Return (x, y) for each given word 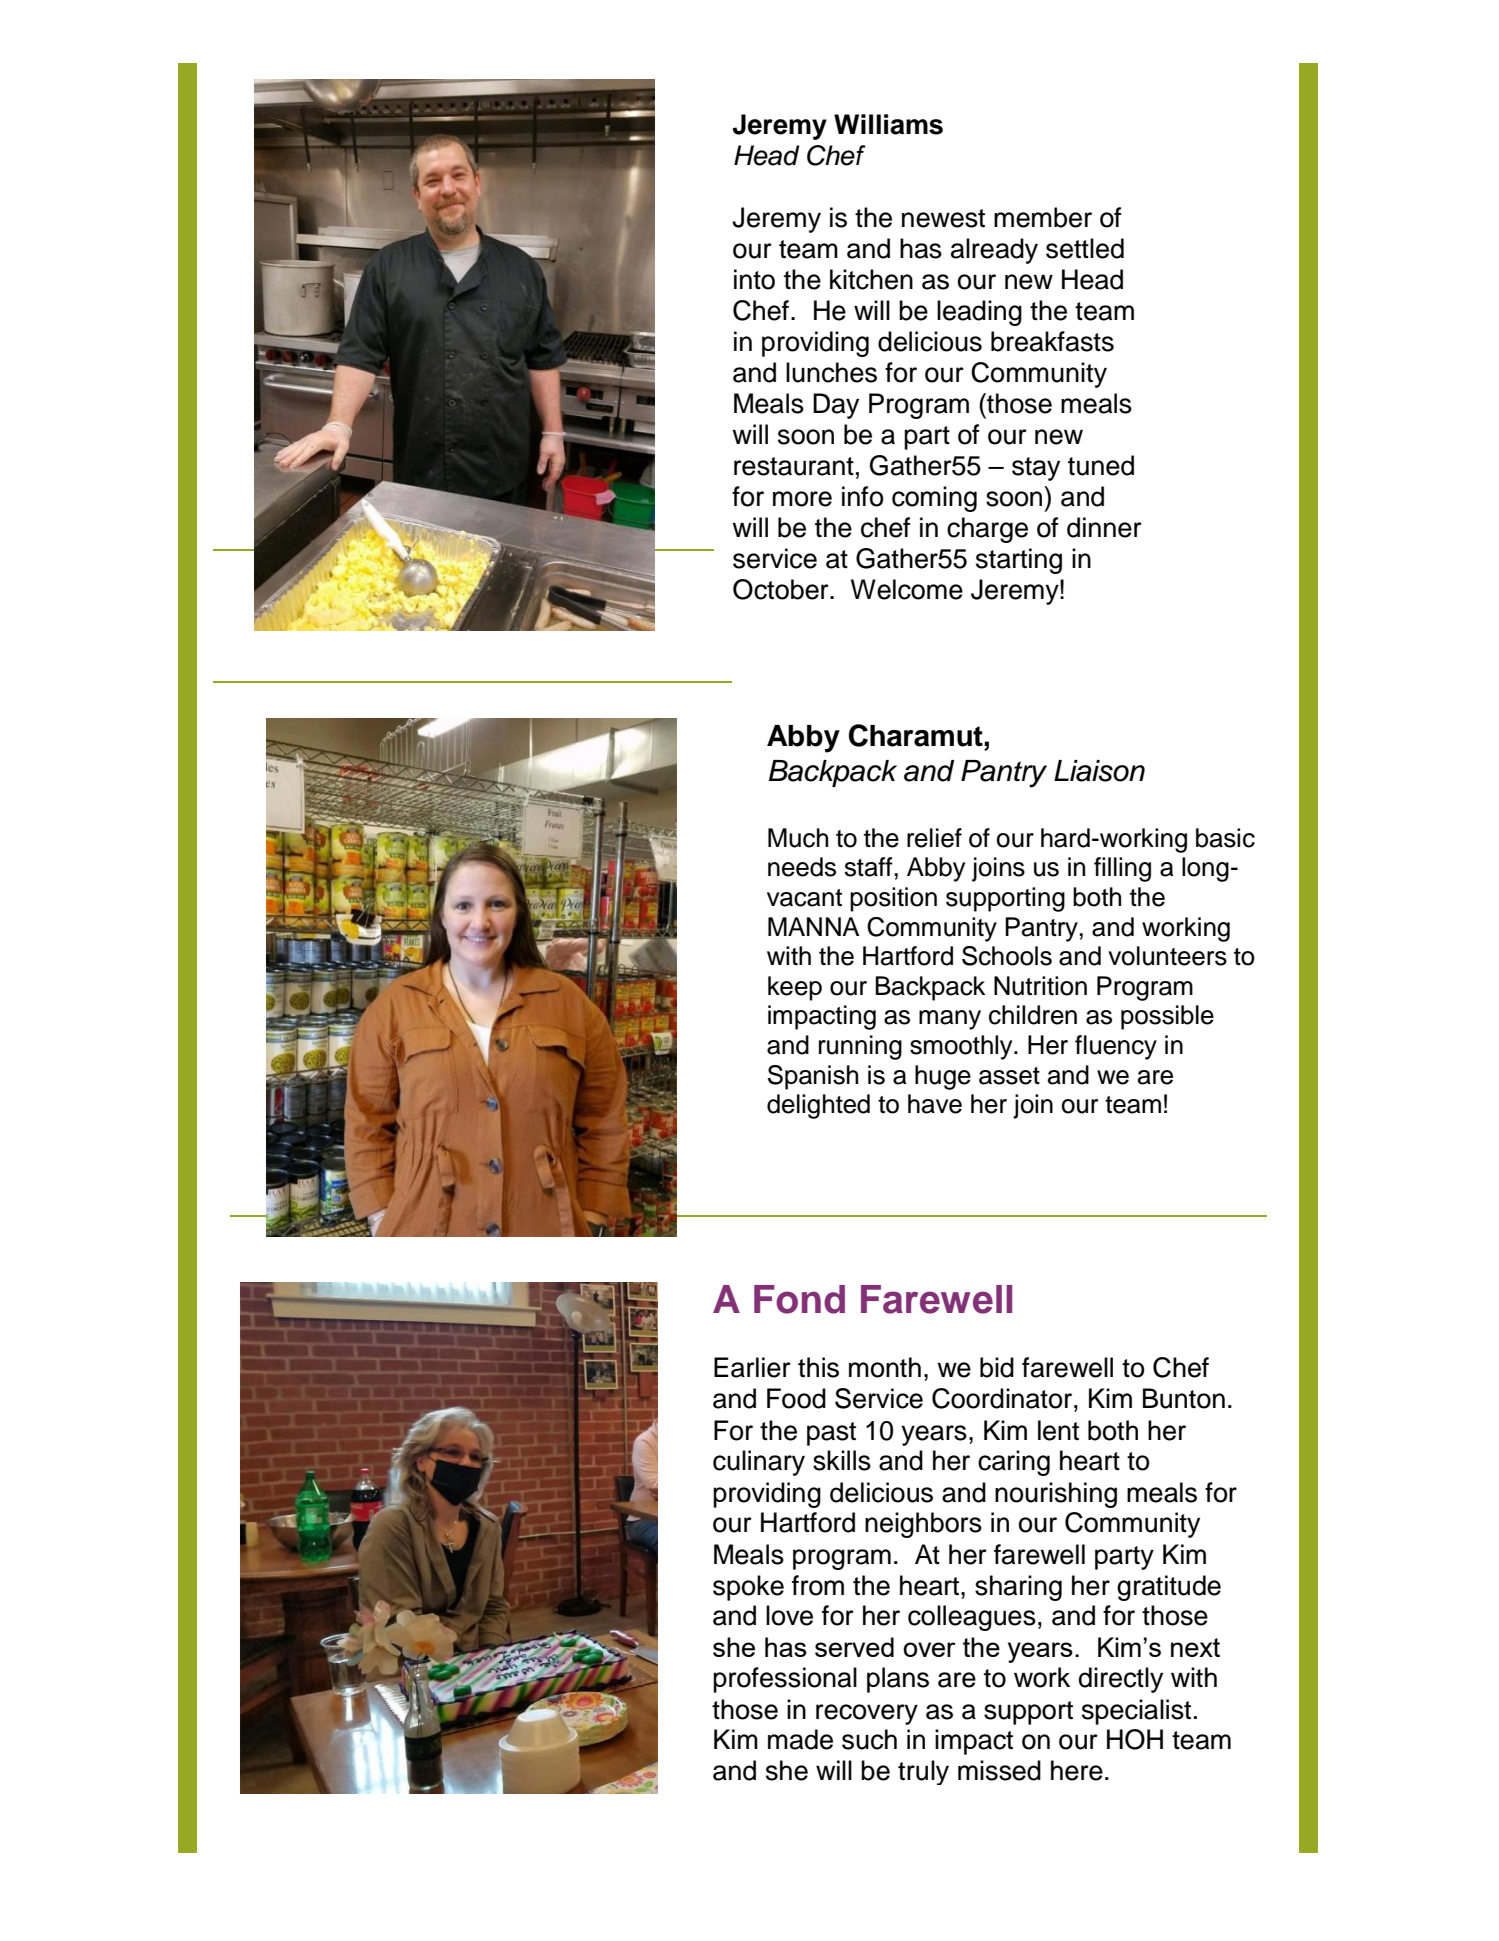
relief (934, 838)
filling (1122, 869)
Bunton (1184, 1398)
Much (798, 838)
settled (1085, 248)
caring (1014, 1463)
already (994, 251)
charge (987, 530)
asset (1009, 1076)
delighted (818, 1106)
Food (796, 1398)
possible (1167, 1017)
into (754, 279)
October (782, 589)
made (800, 1739)
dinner (1104, 527)
